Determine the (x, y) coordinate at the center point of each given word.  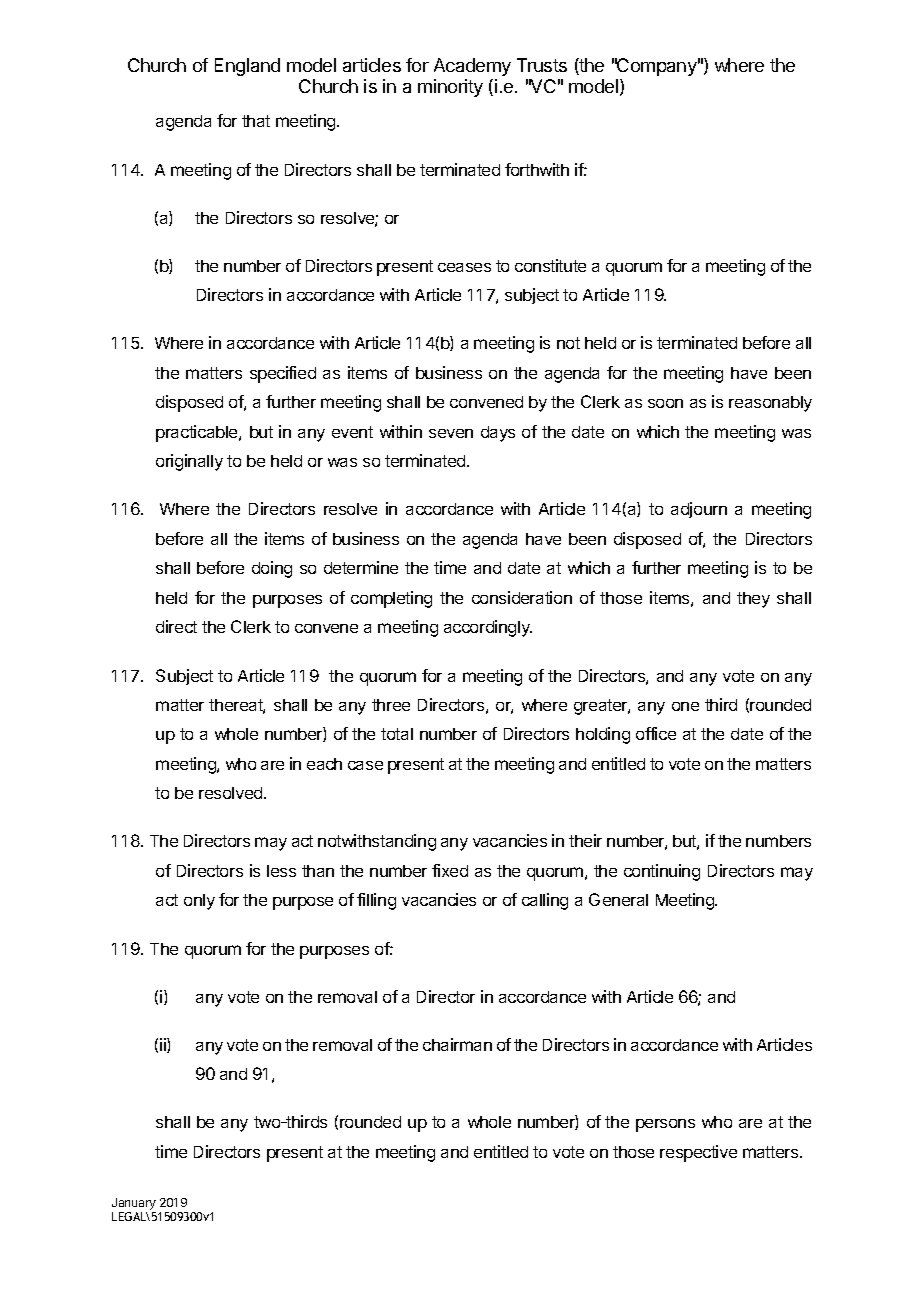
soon (665, 403)
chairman (457, 1044)
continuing (662, 872)
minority (450, 88)
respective (698, 1153)
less (281, 871)
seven (451, 433)
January (134, 1204)
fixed (450, 870)
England (247, 67)
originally (189, 462)
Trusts (542, 65)
